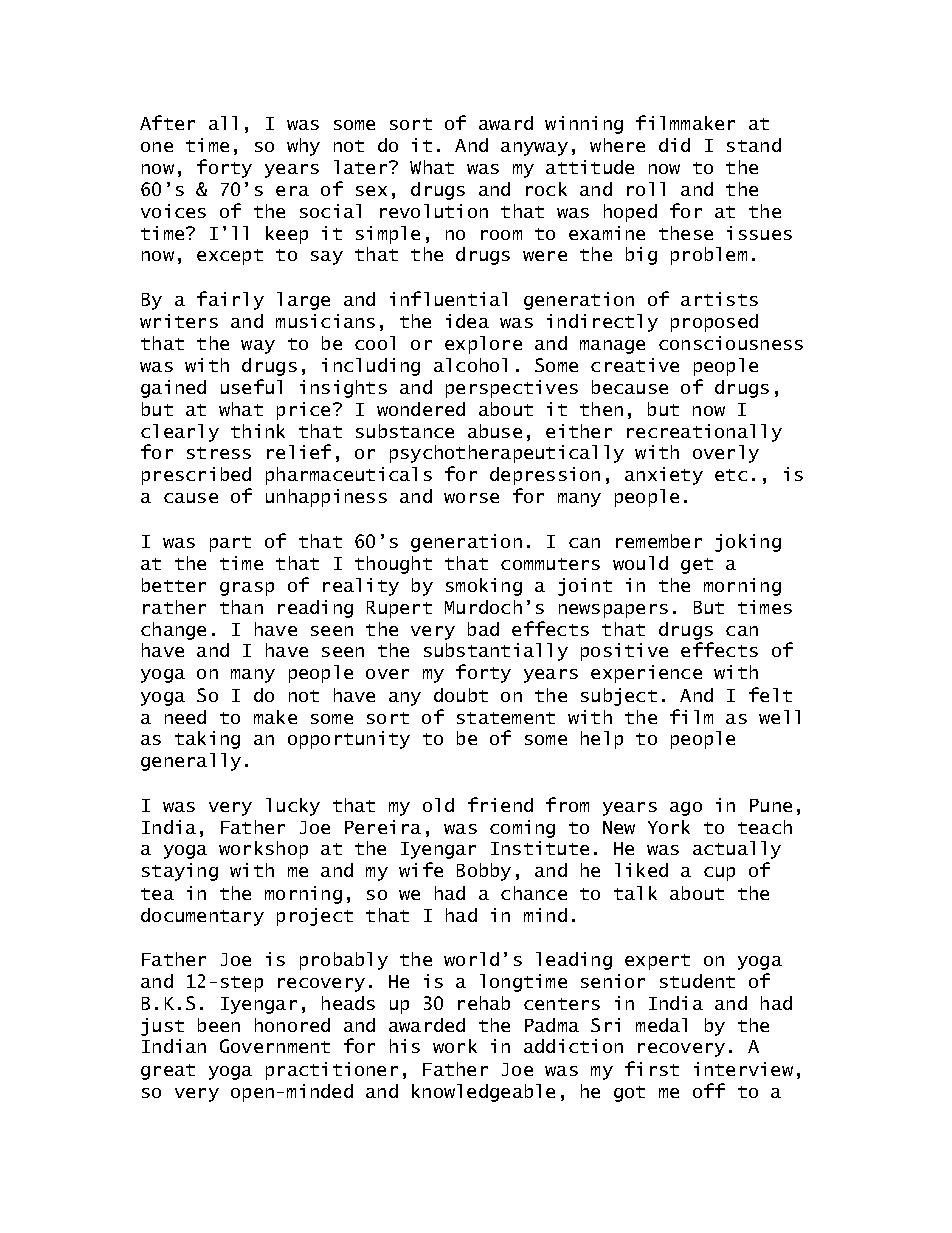  Describe the element at coordinates (483, 1093) in the image. I see `knowledgeable` at that location.
